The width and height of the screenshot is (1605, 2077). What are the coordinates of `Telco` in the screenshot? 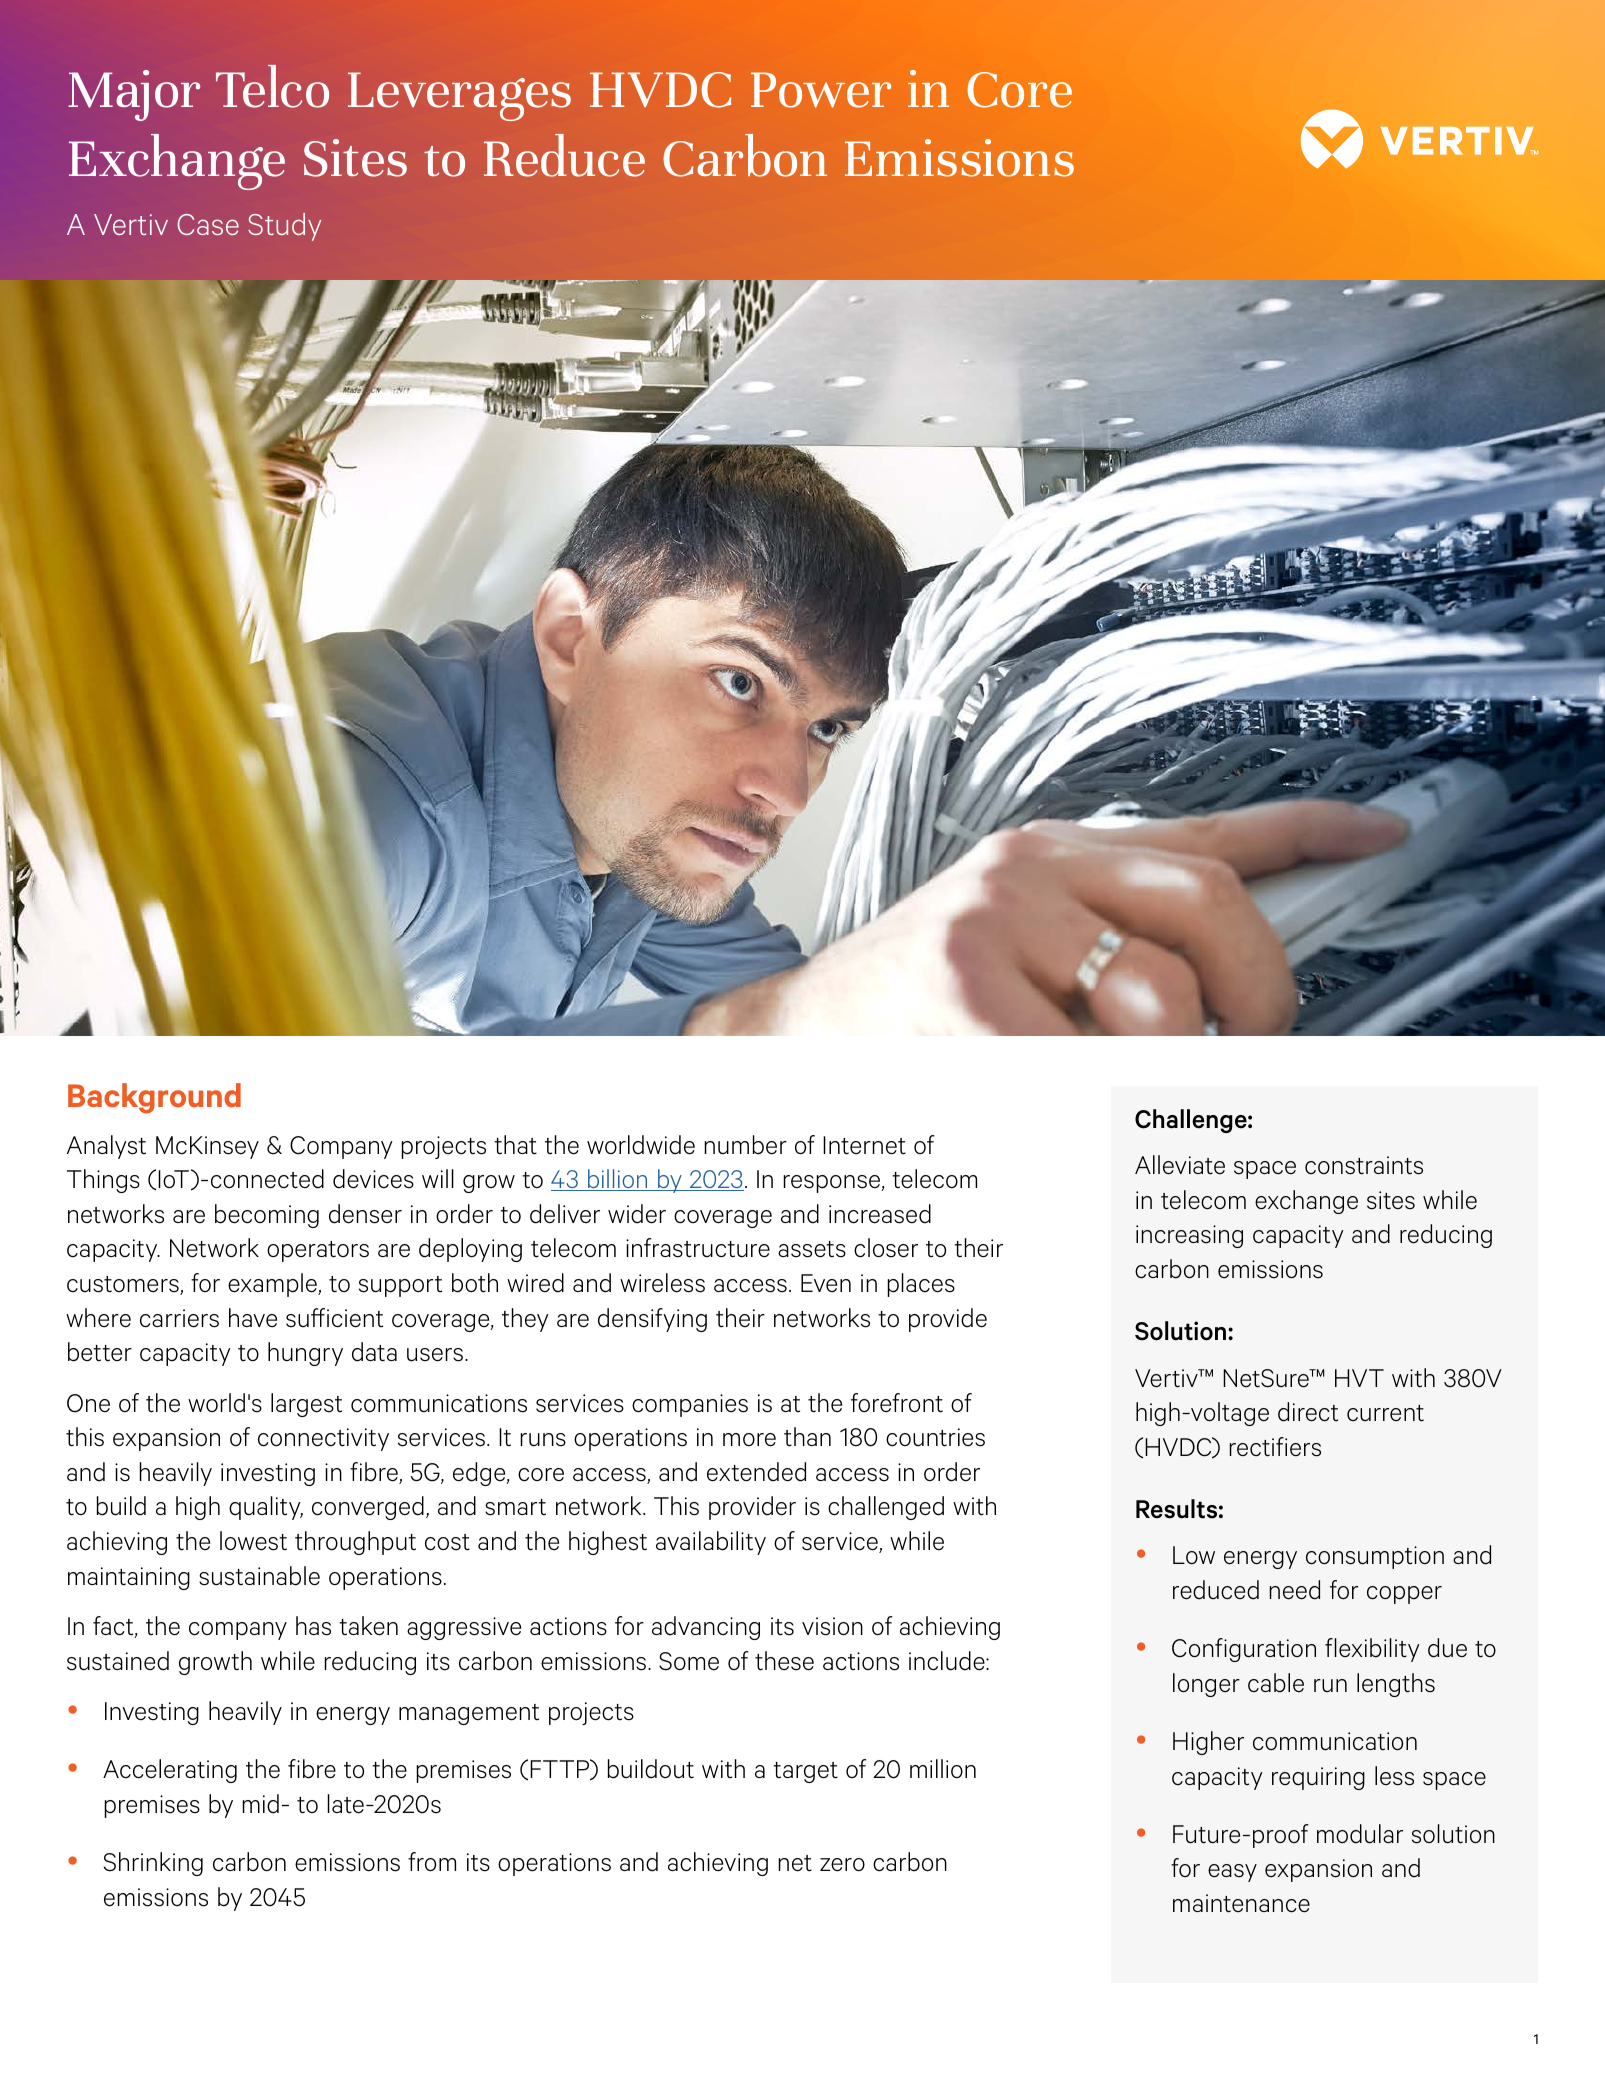 It's located at (272, 86).
